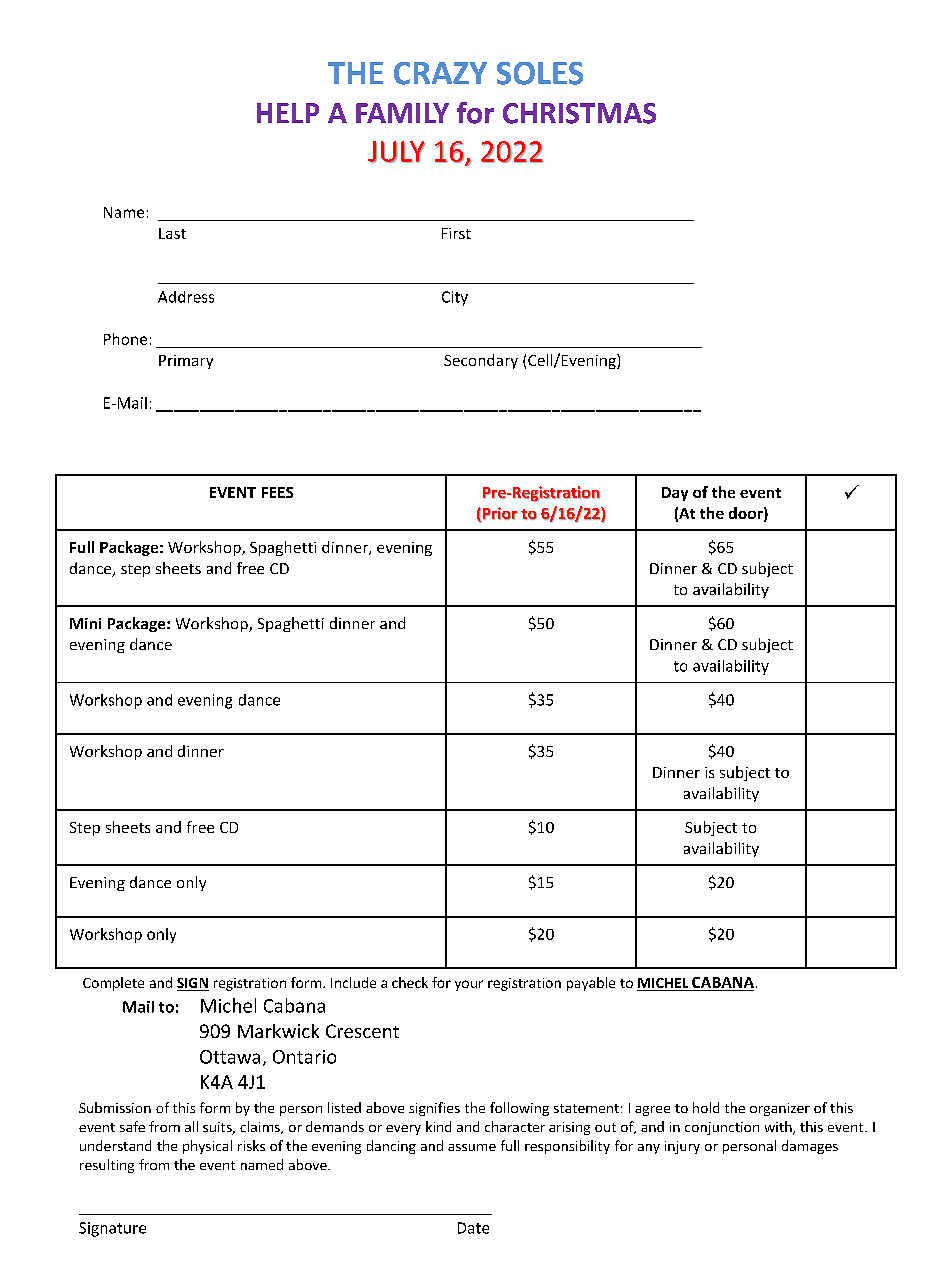  What do you see at coordinates (277, 492) in the document?
I see `FEES` at bounding box center [277, 492].
